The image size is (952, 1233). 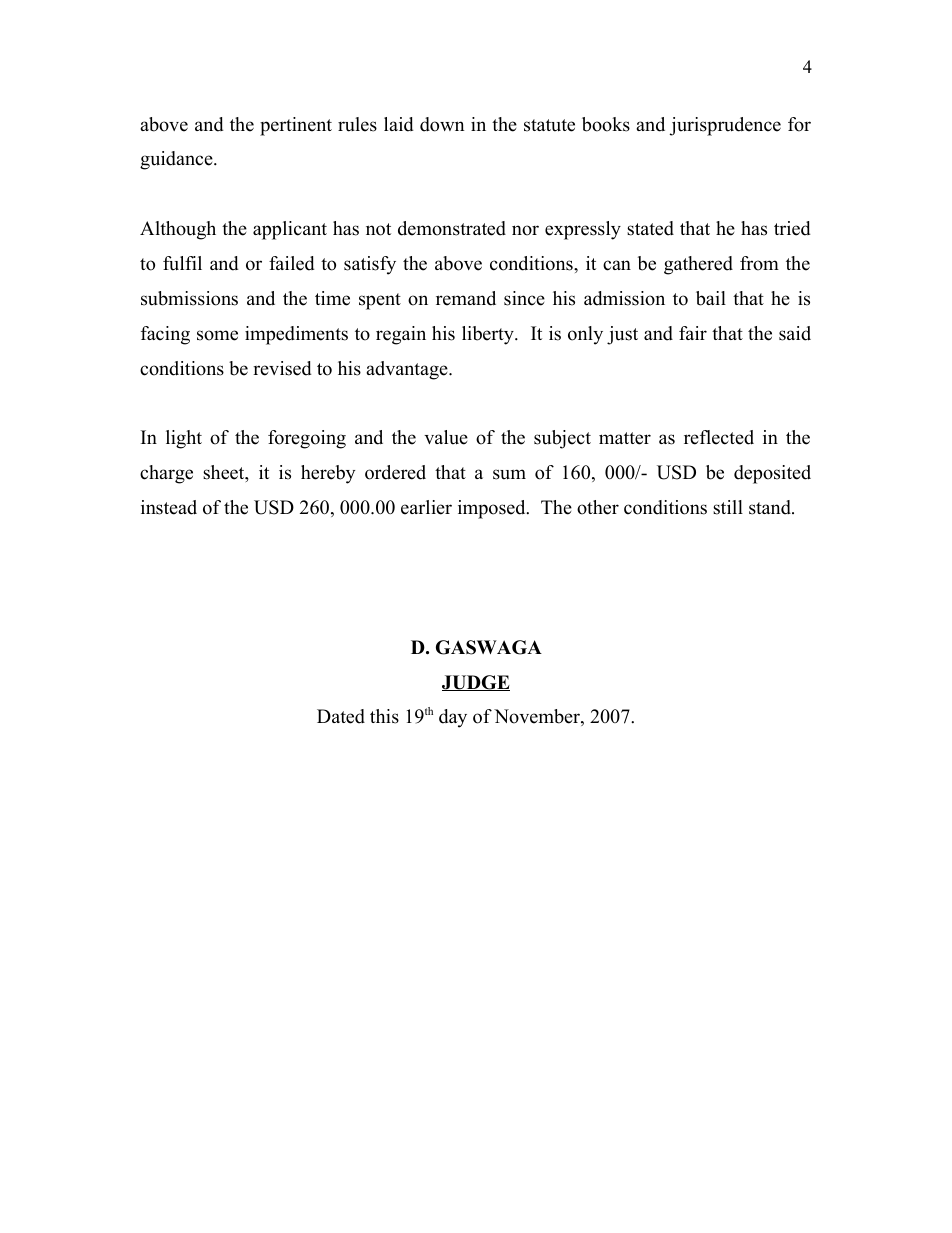 I want to click on down, so click(x=442, y=124).
